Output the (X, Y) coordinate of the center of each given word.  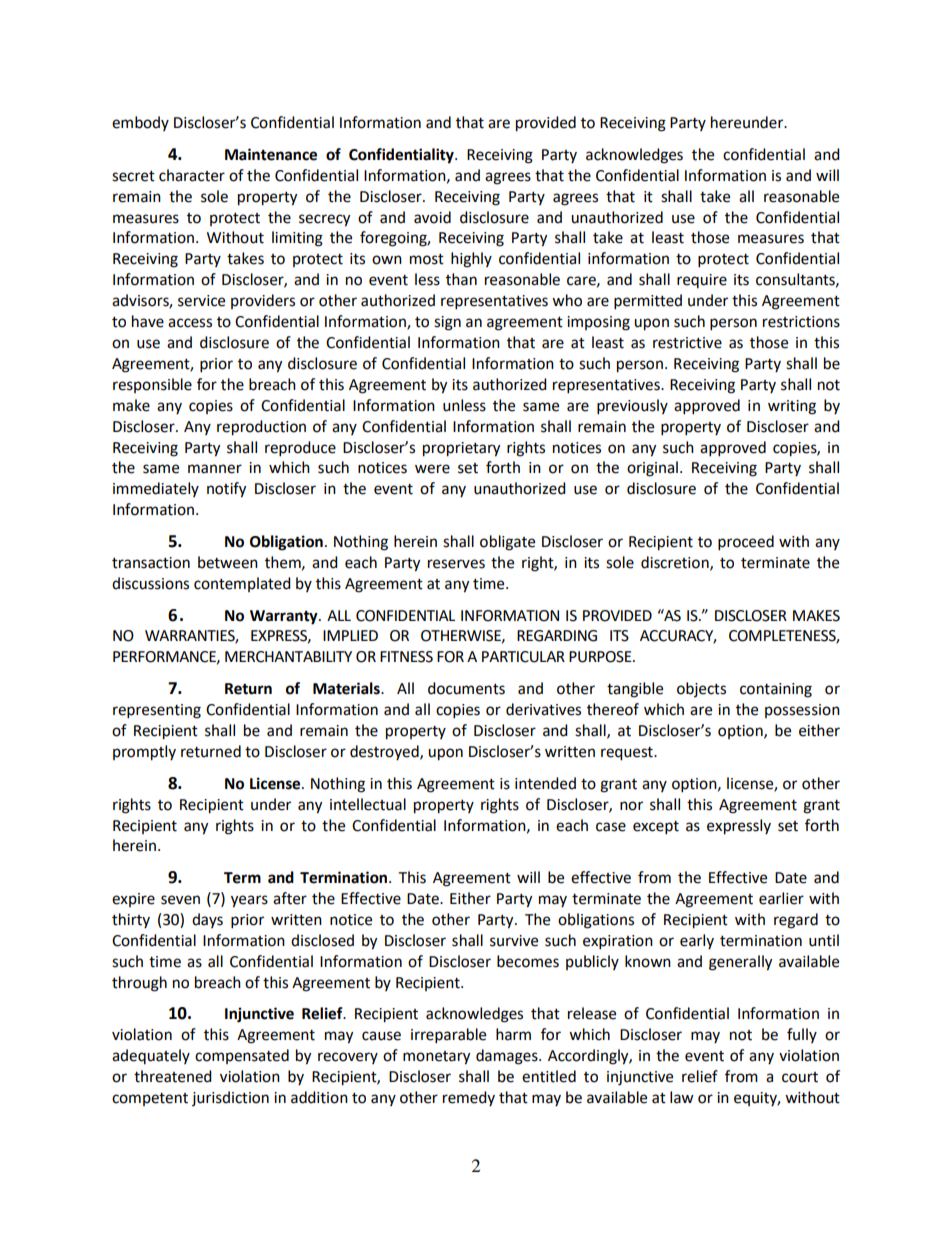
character (192, 175)
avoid (432, 217)
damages (508, 1057)
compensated (242, 1056)
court (800, 1077)
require (702, 281)
